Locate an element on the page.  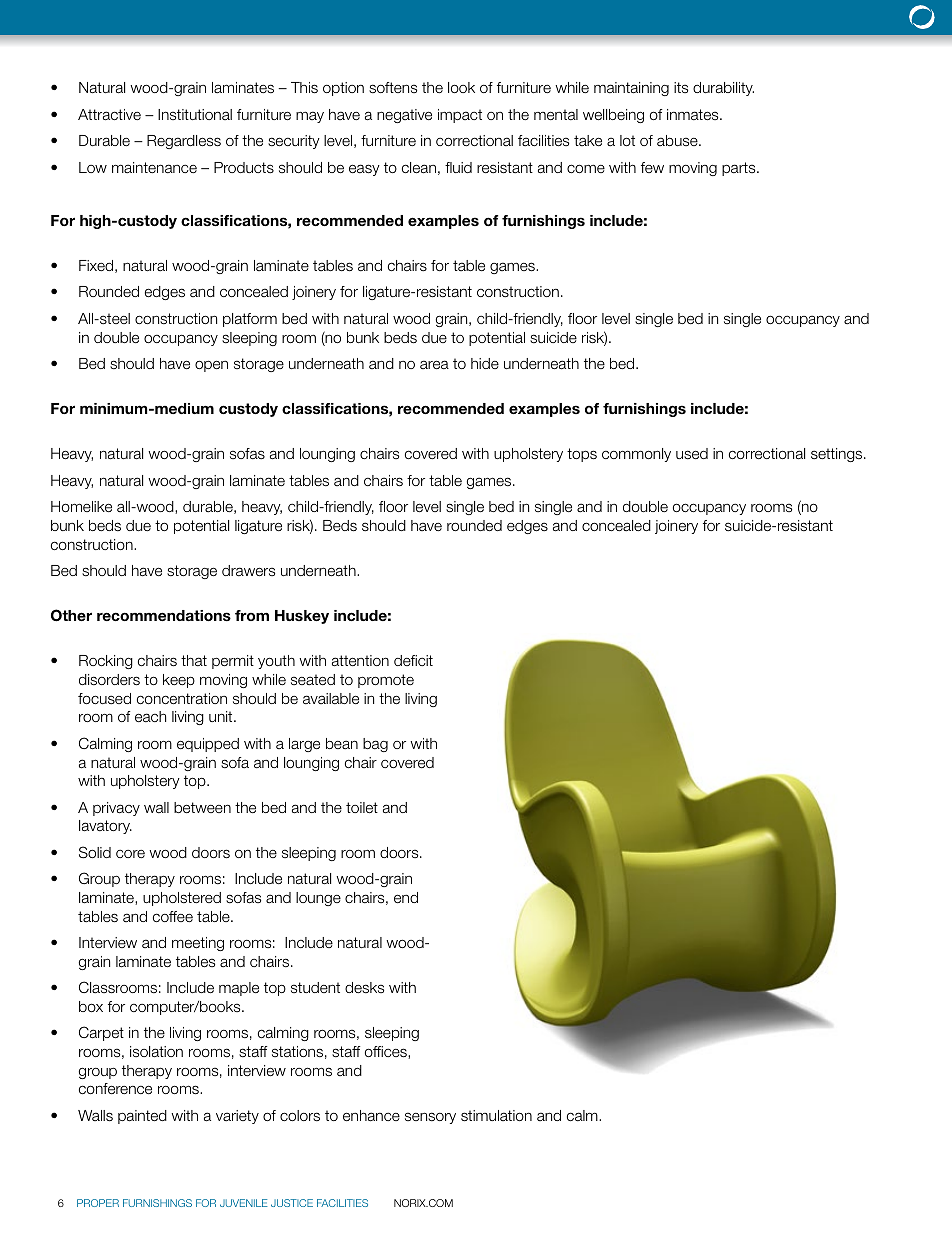
settings is located at coordinates (838, 455).
